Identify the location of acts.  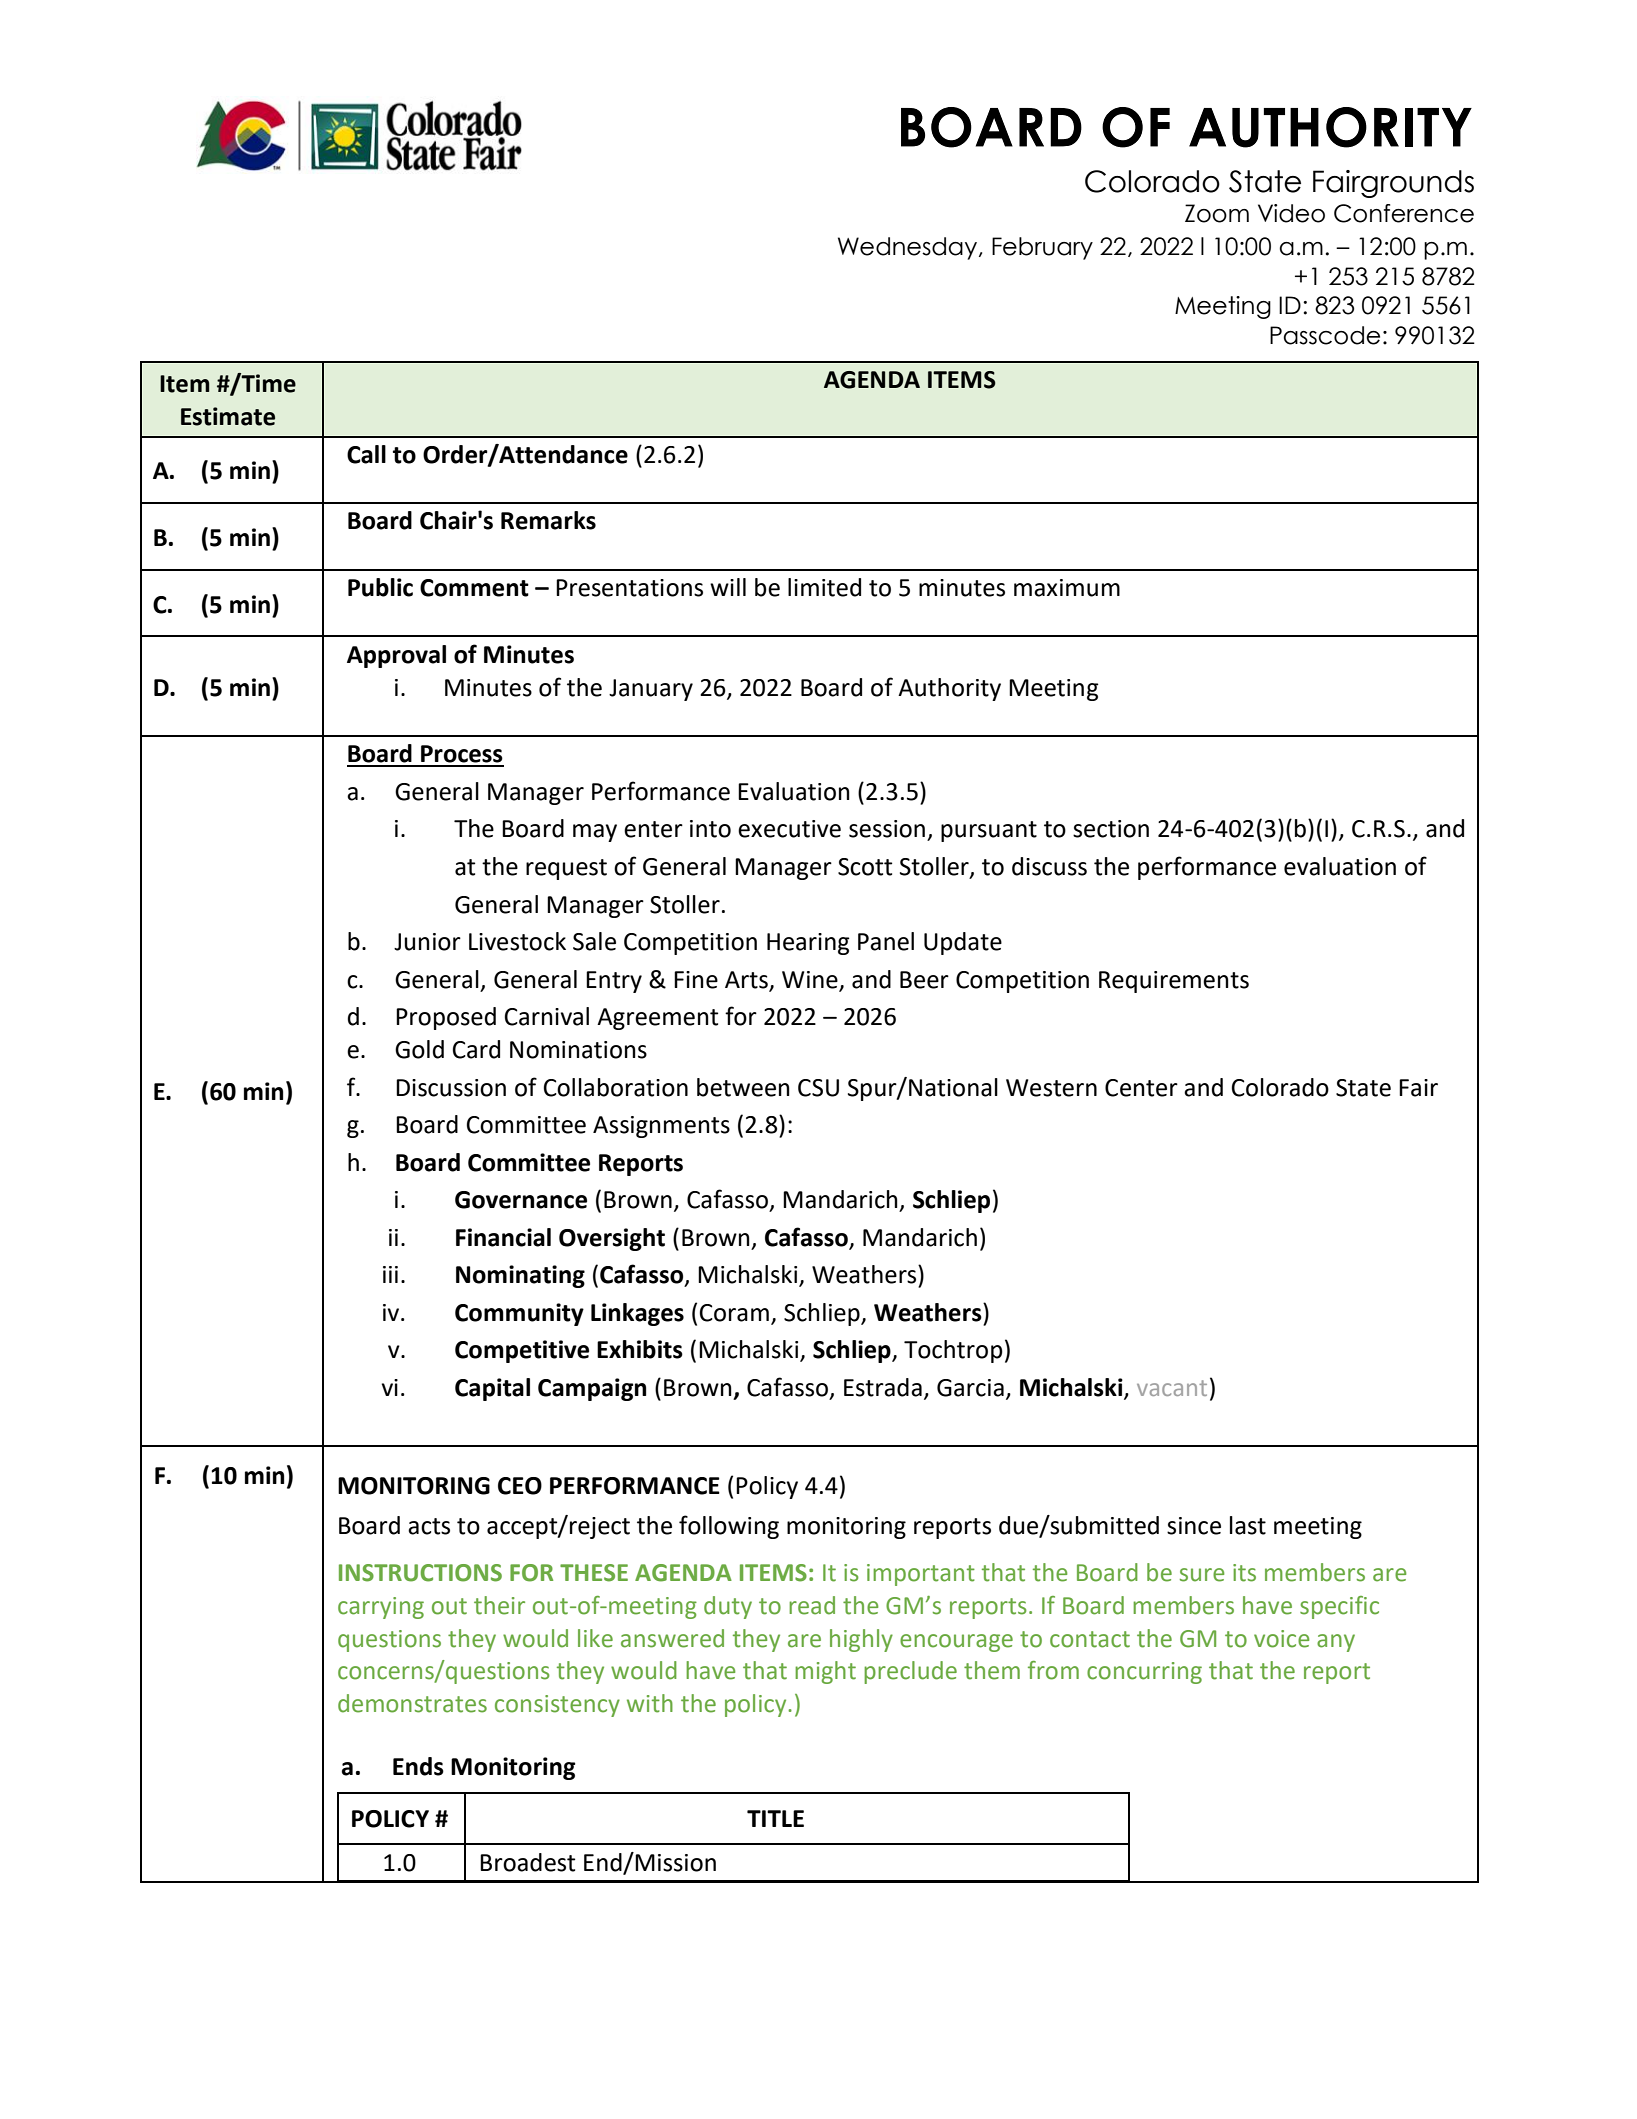
(429, 1526).
